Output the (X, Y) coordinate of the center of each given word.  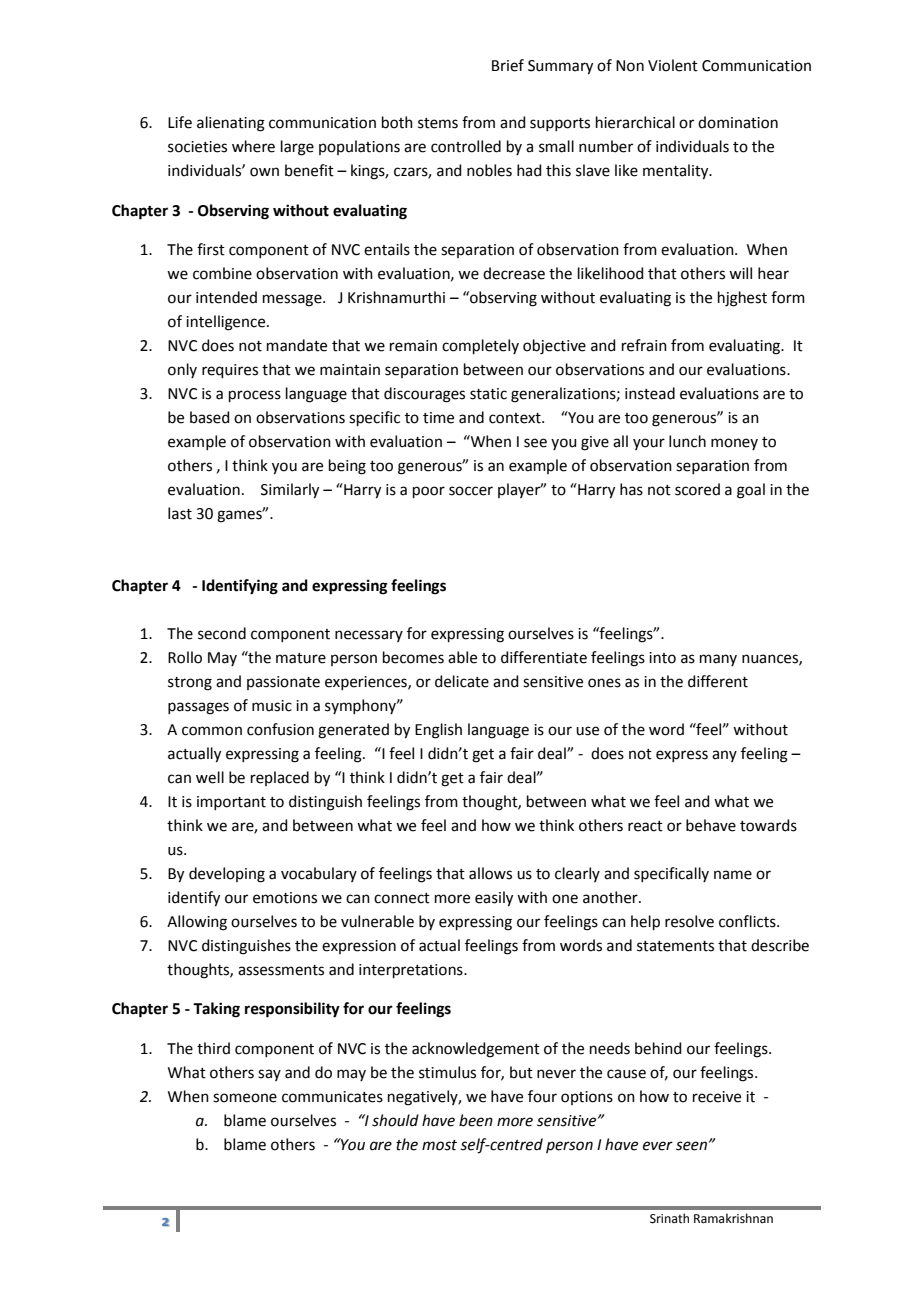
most (439, 1145)
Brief (508, 65)
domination (738, 122)
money (734, 444)
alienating (231, 124)
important (231, 803)
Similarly (290, 491)
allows (490, 873)
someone (245, 1098)
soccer (471, 491)
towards (768, 825)
